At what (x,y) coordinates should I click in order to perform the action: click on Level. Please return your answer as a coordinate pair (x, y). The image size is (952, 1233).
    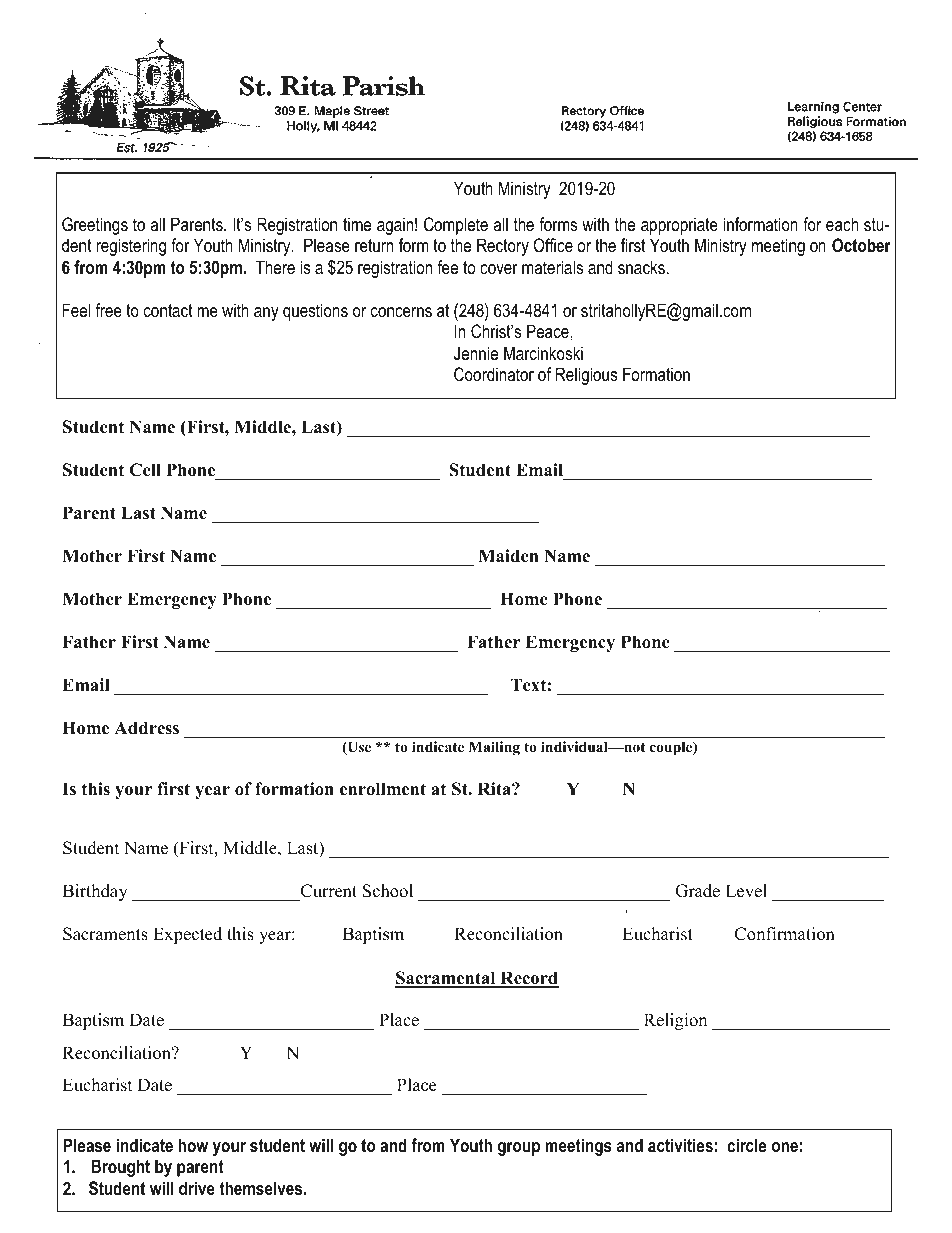
    Looking at the image, I should click on (746, 891).
